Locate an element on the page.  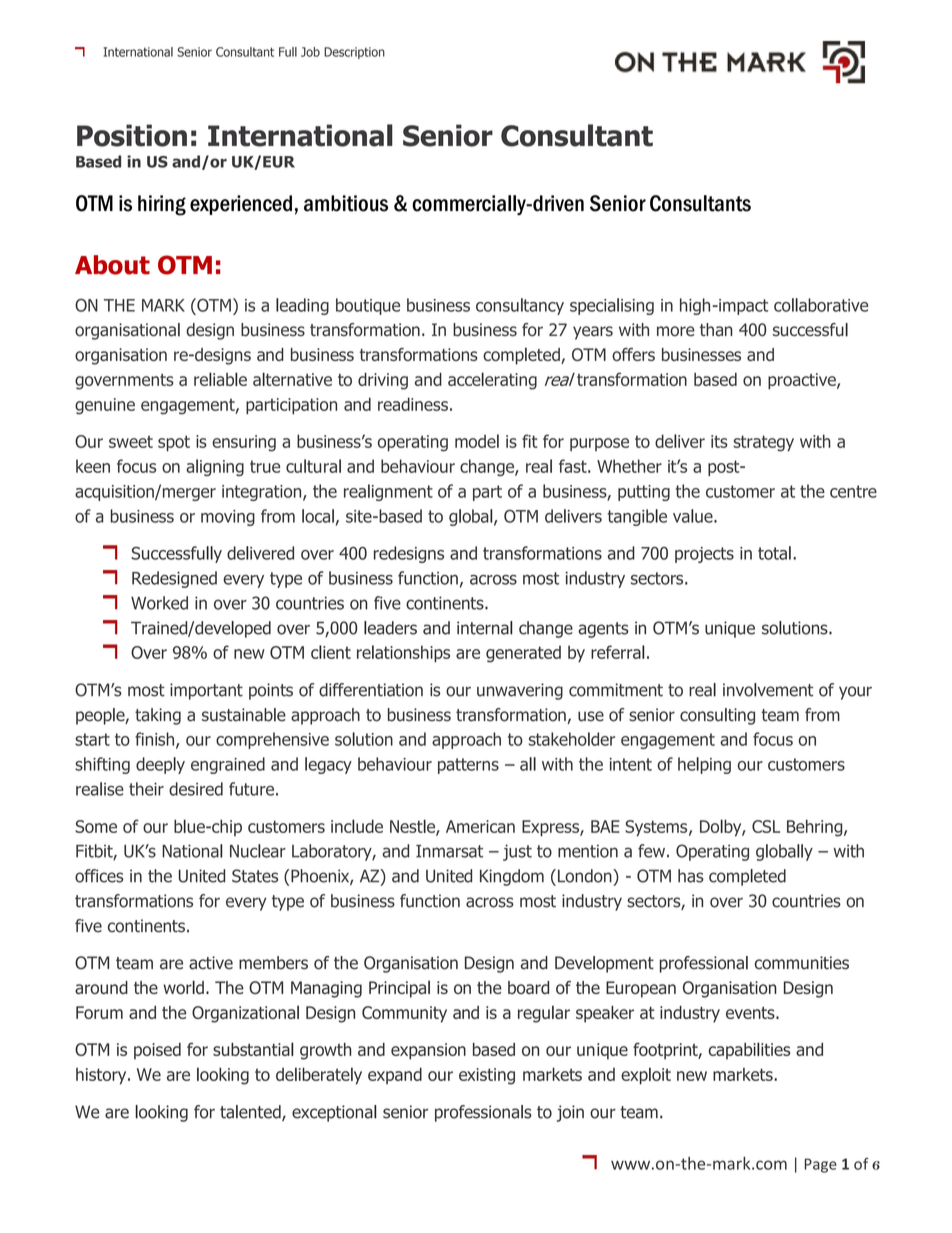
collaborative is located at coordinates (821, 305).
